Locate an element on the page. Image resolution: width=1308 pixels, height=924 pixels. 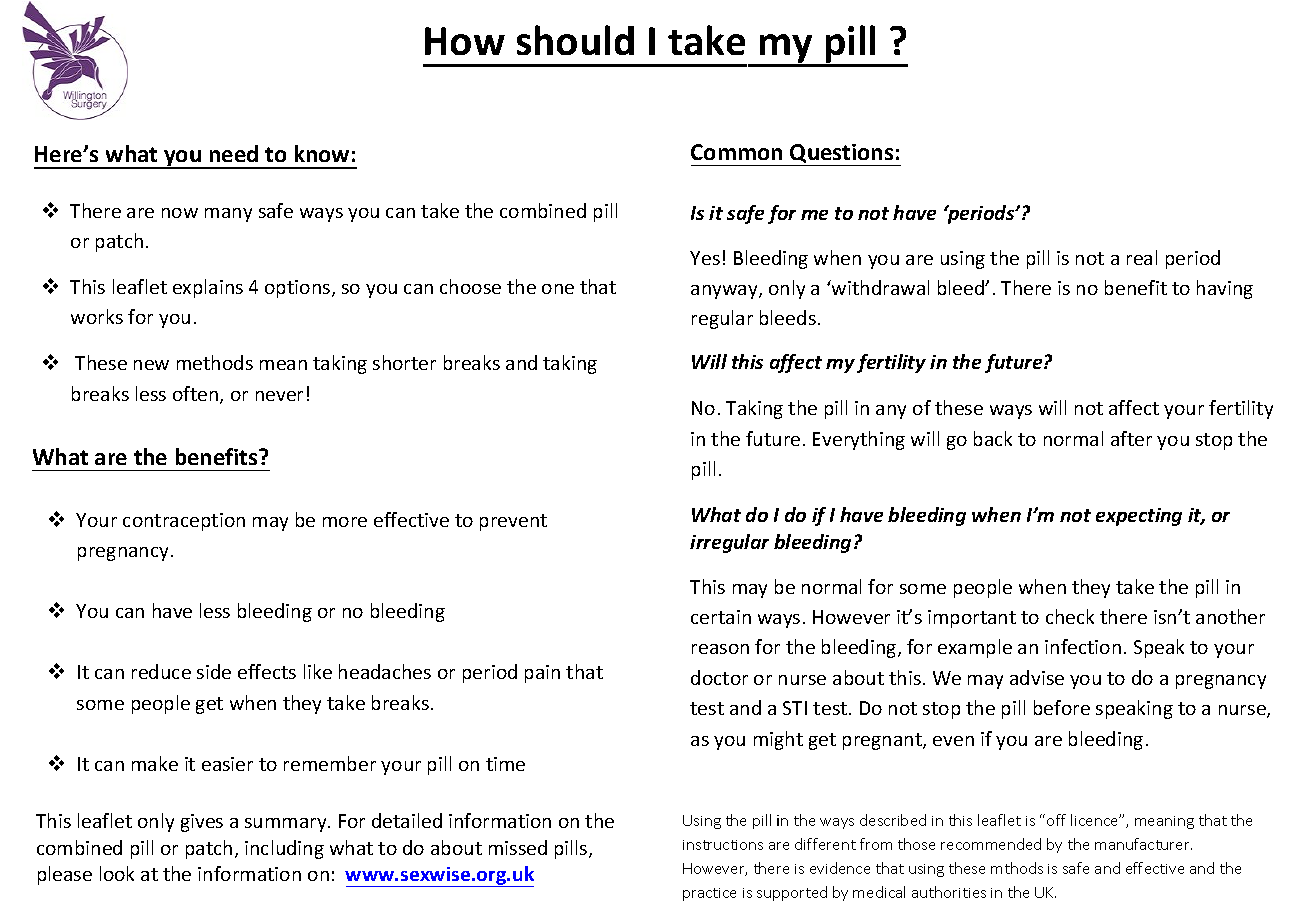
having is located at coordinates (1225, 289).
